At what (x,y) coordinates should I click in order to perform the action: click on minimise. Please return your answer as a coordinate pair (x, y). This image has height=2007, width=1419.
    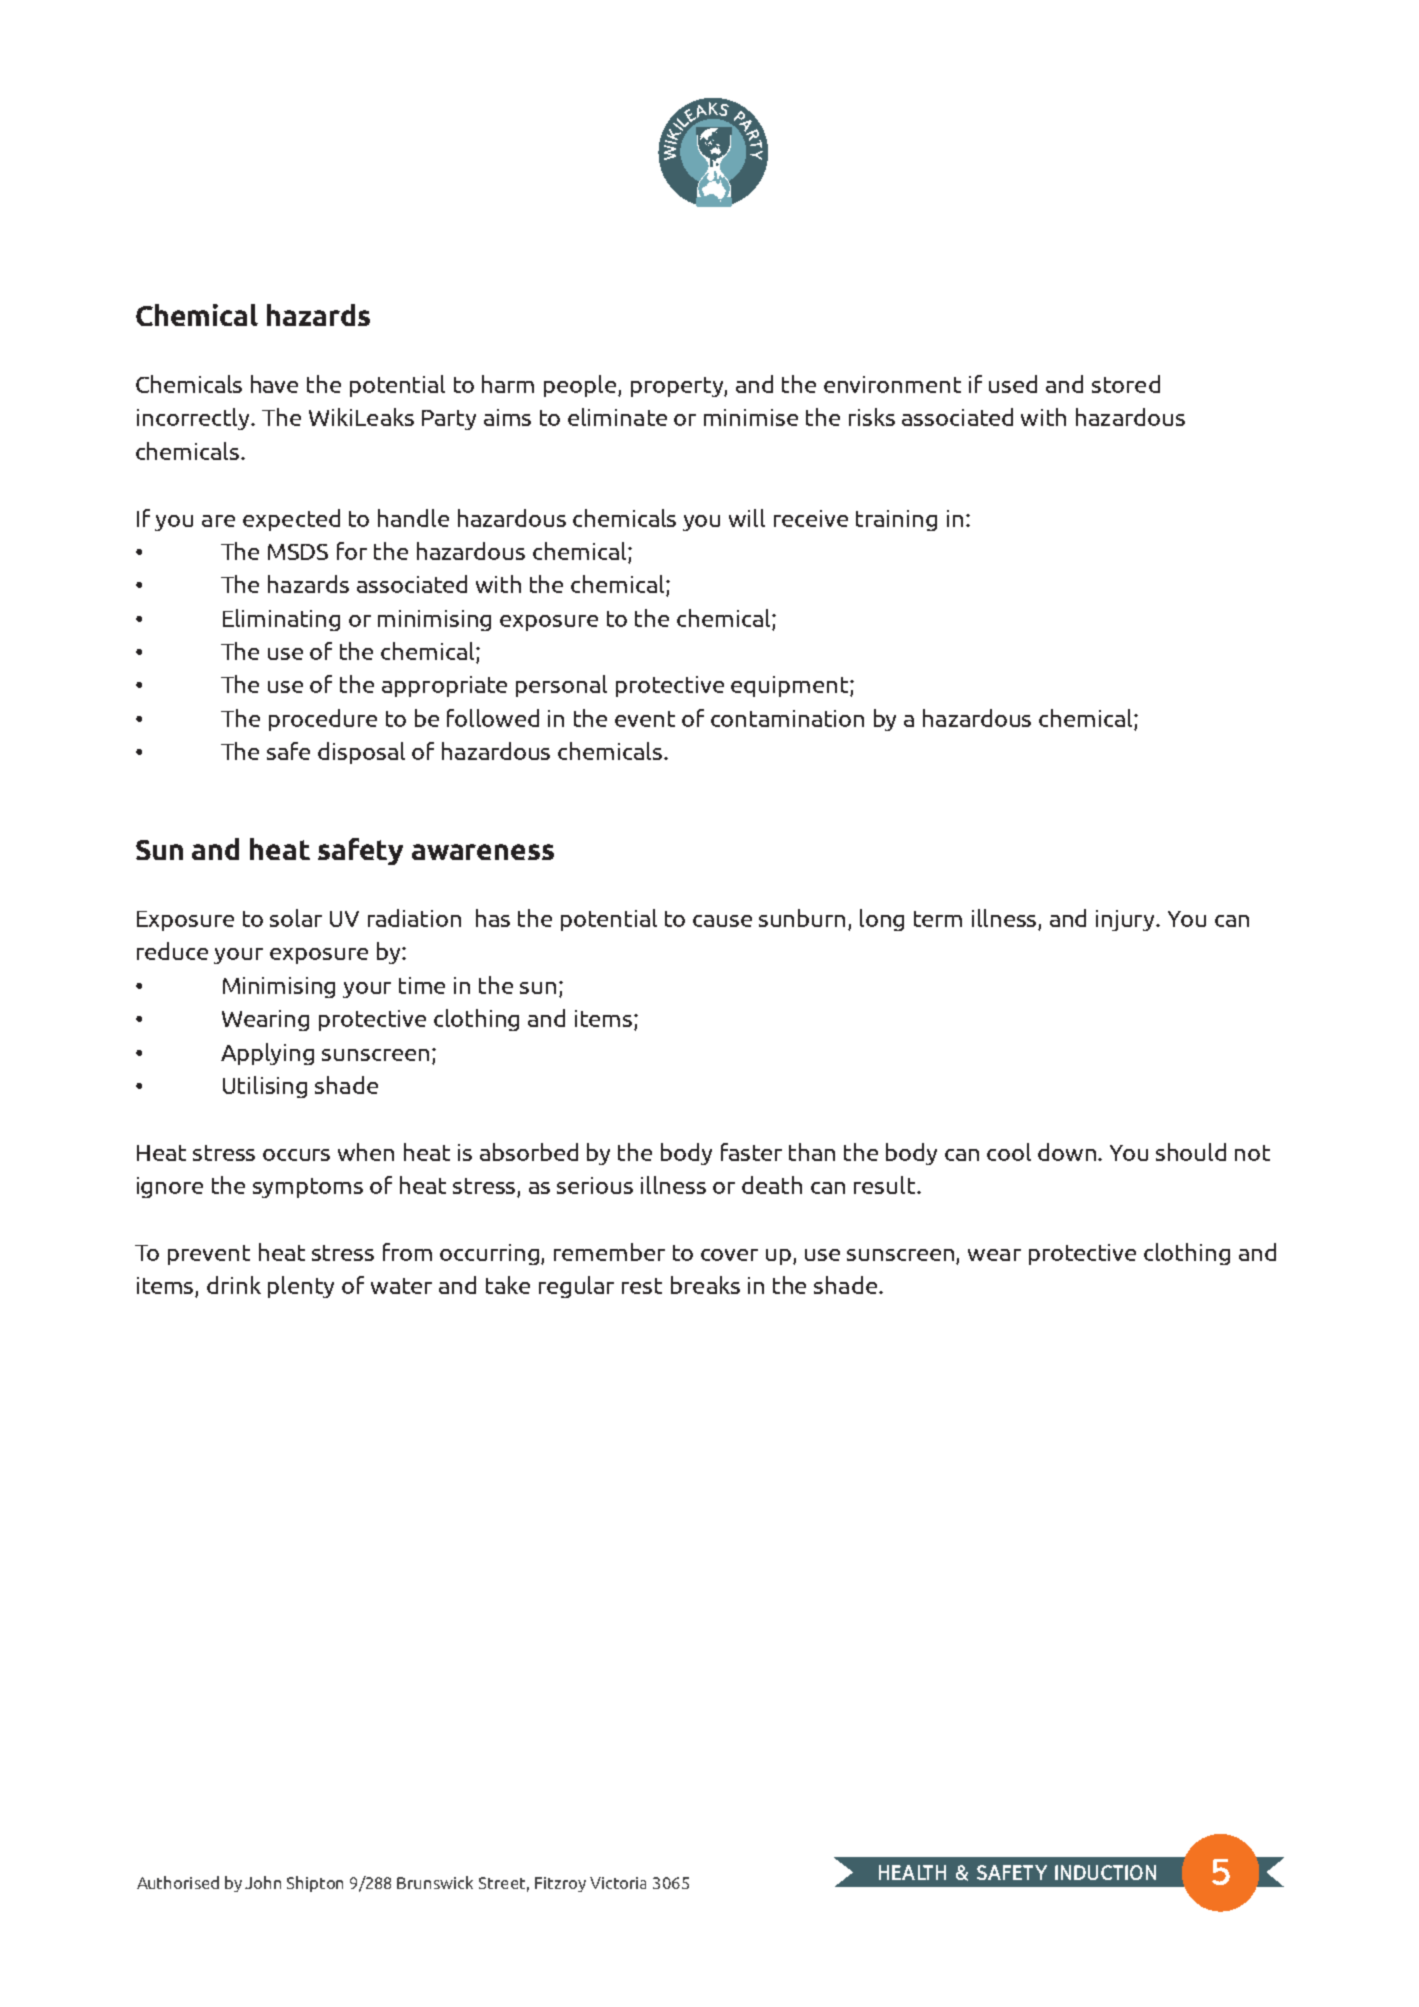
    Looking at the image, I should click on (751, 417).
